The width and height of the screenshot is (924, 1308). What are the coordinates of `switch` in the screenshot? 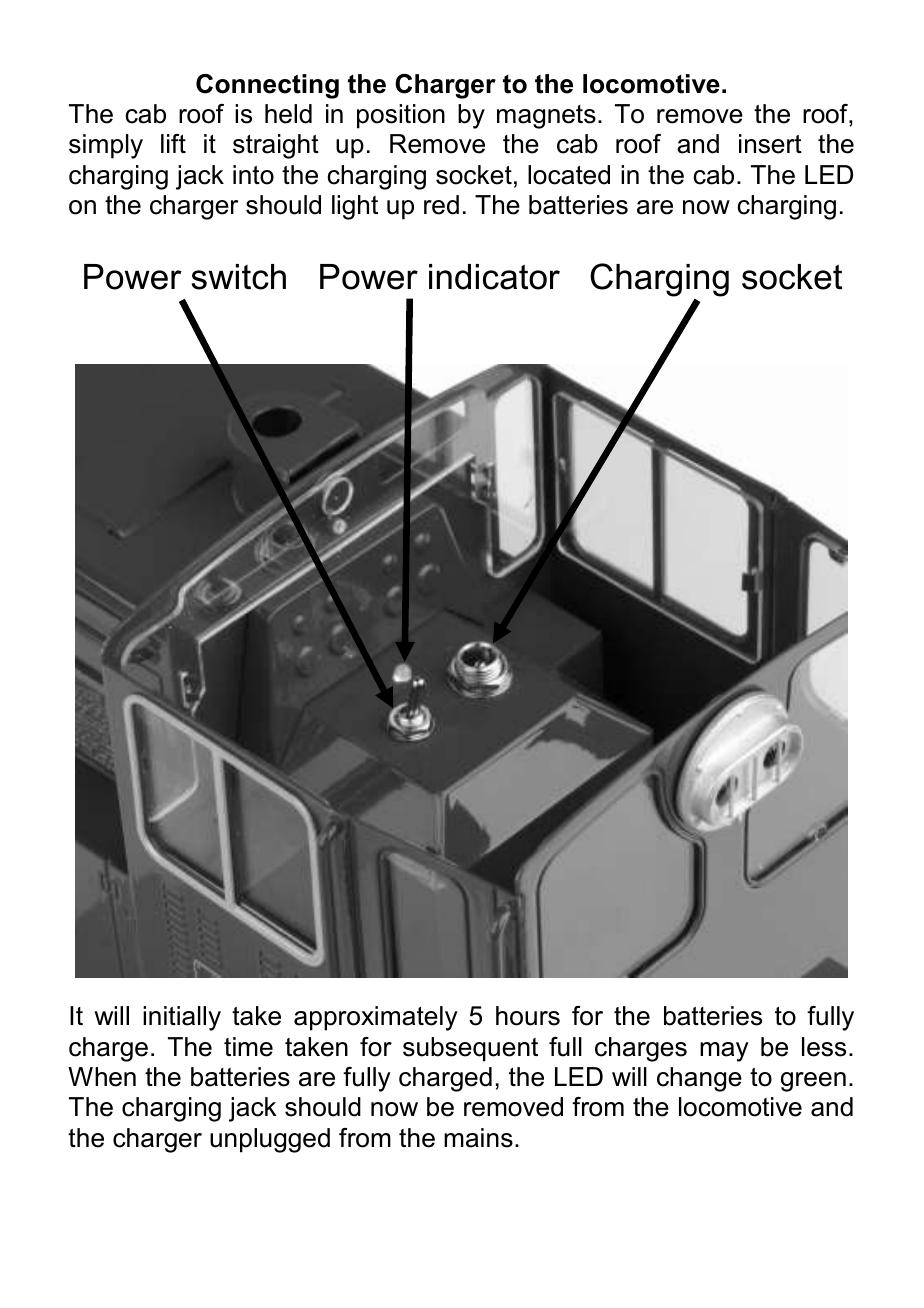 It's located at (239, 277).
